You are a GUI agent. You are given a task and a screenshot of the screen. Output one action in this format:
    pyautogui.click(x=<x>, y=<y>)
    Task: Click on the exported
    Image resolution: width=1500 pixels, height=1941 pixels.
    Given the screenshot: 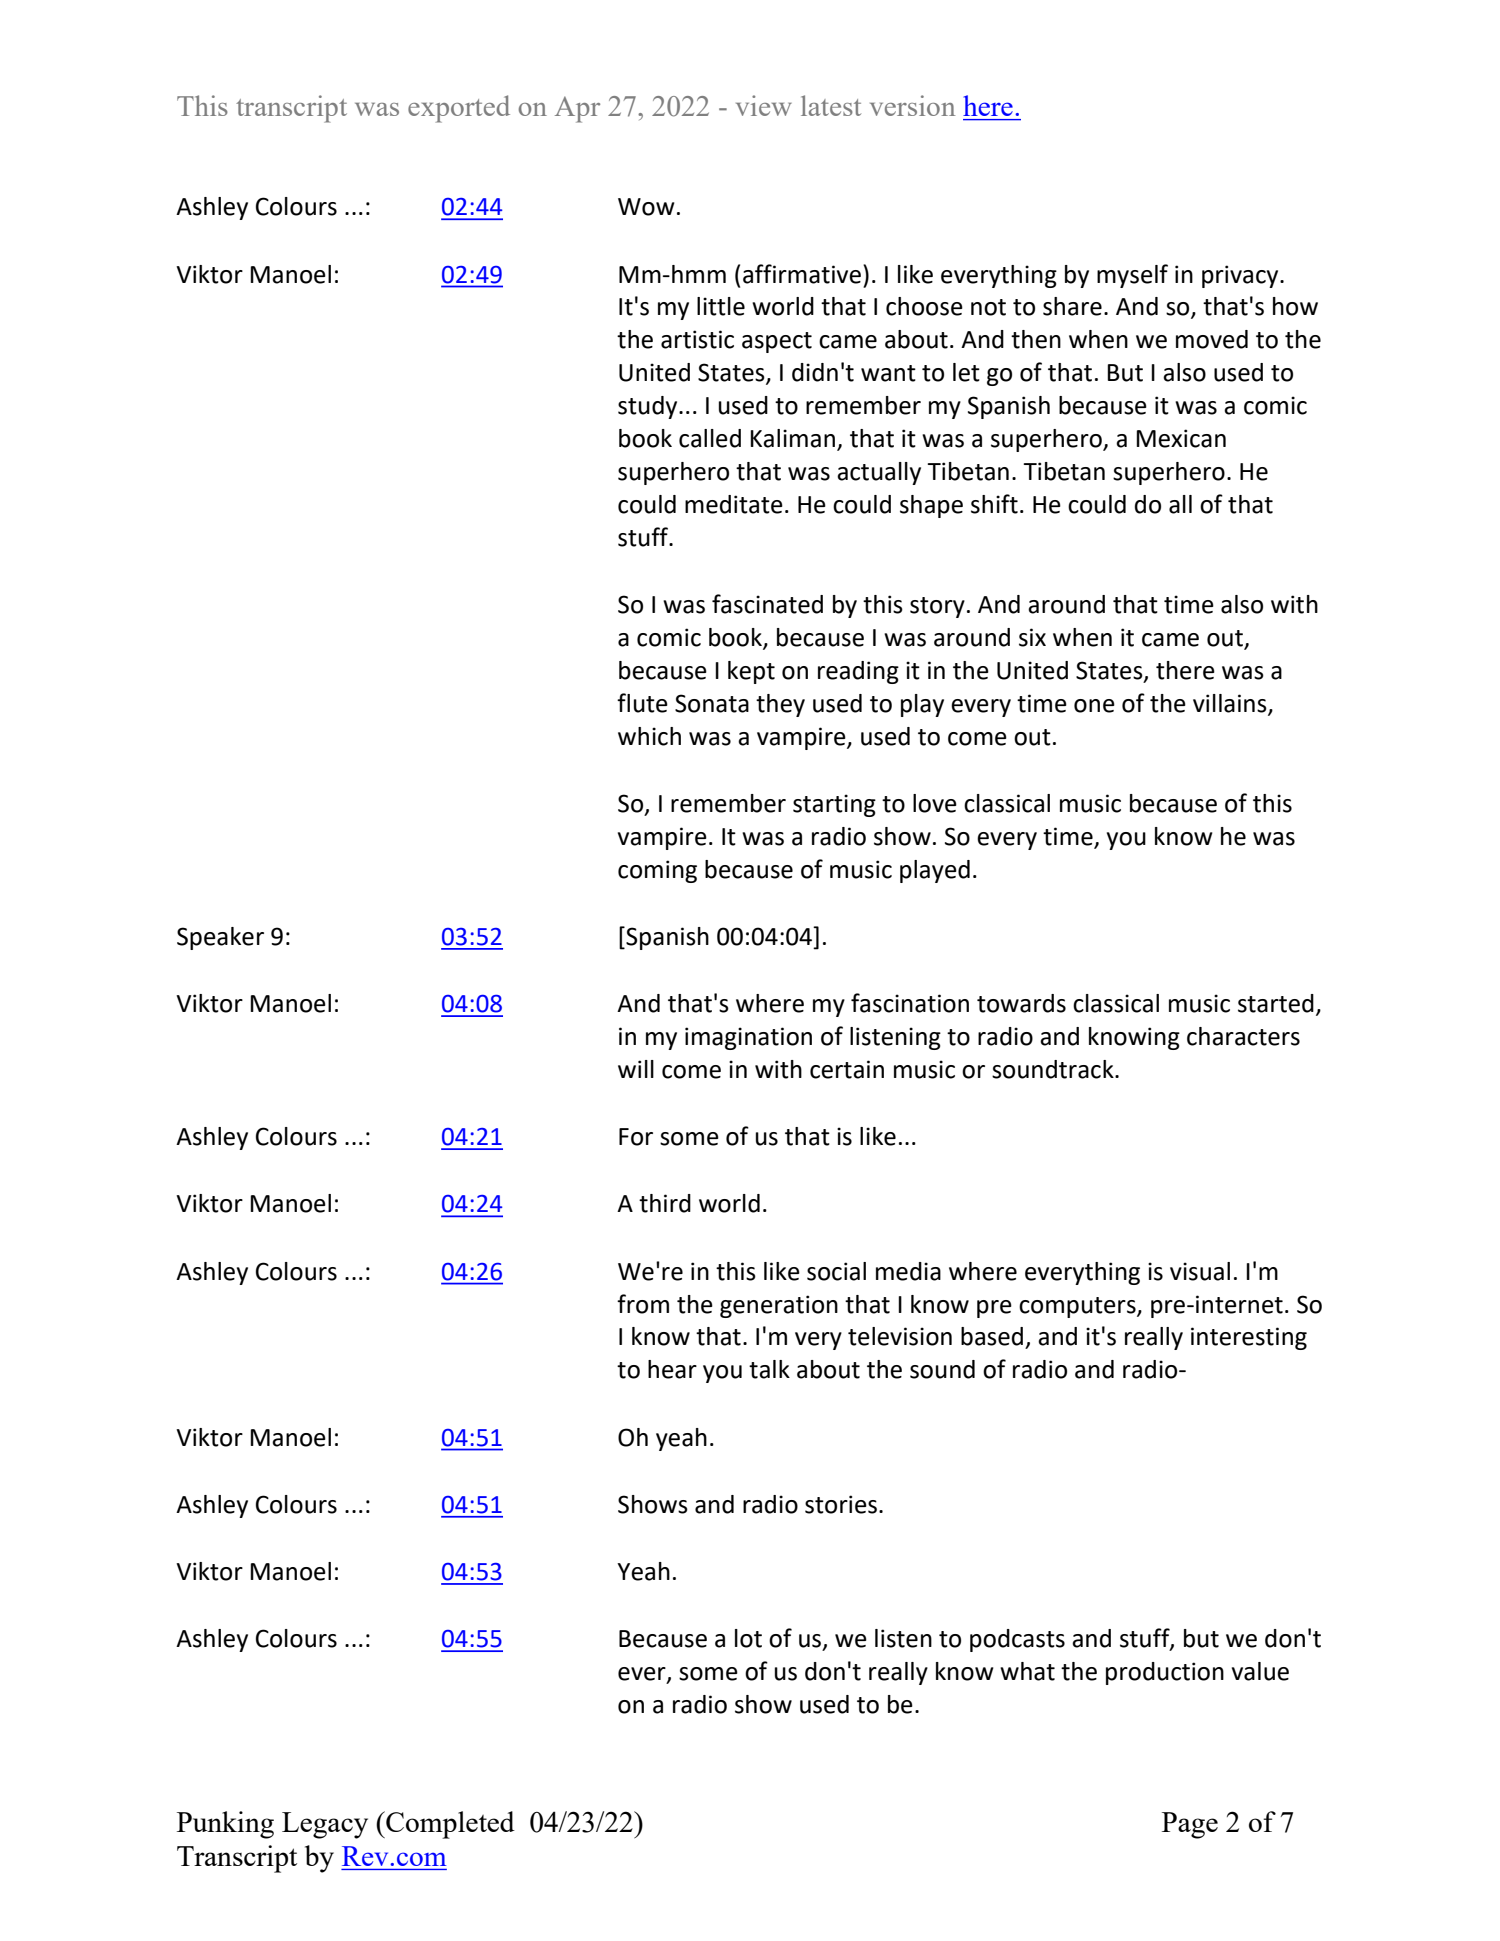 What is the action you would take?
    pyautogui.click(x=459, y=109)
